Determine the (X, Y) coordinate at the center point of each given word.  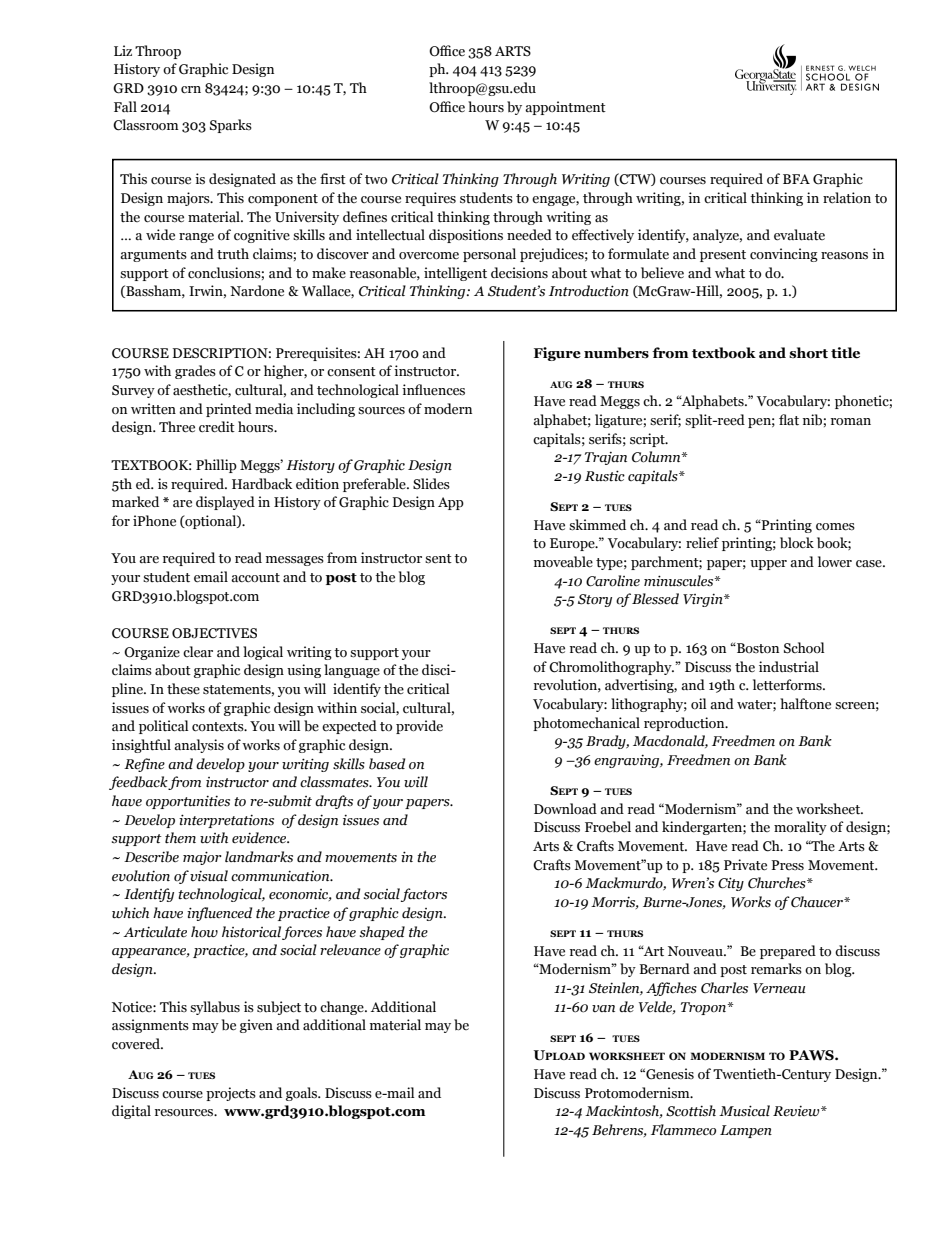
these (183, 689)
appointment (565, 108)
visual (209, 876)
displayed (225, 503)
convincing (784, 255)
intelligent (455, 274)
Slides (431, 484)
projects (231, 1094)
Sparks (231, 126)
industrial (789, 667)
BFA (796, 179)
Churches (778, 883)
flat (789, 420)
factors (424, 895)
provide (419, 727)
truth (233, 254)
